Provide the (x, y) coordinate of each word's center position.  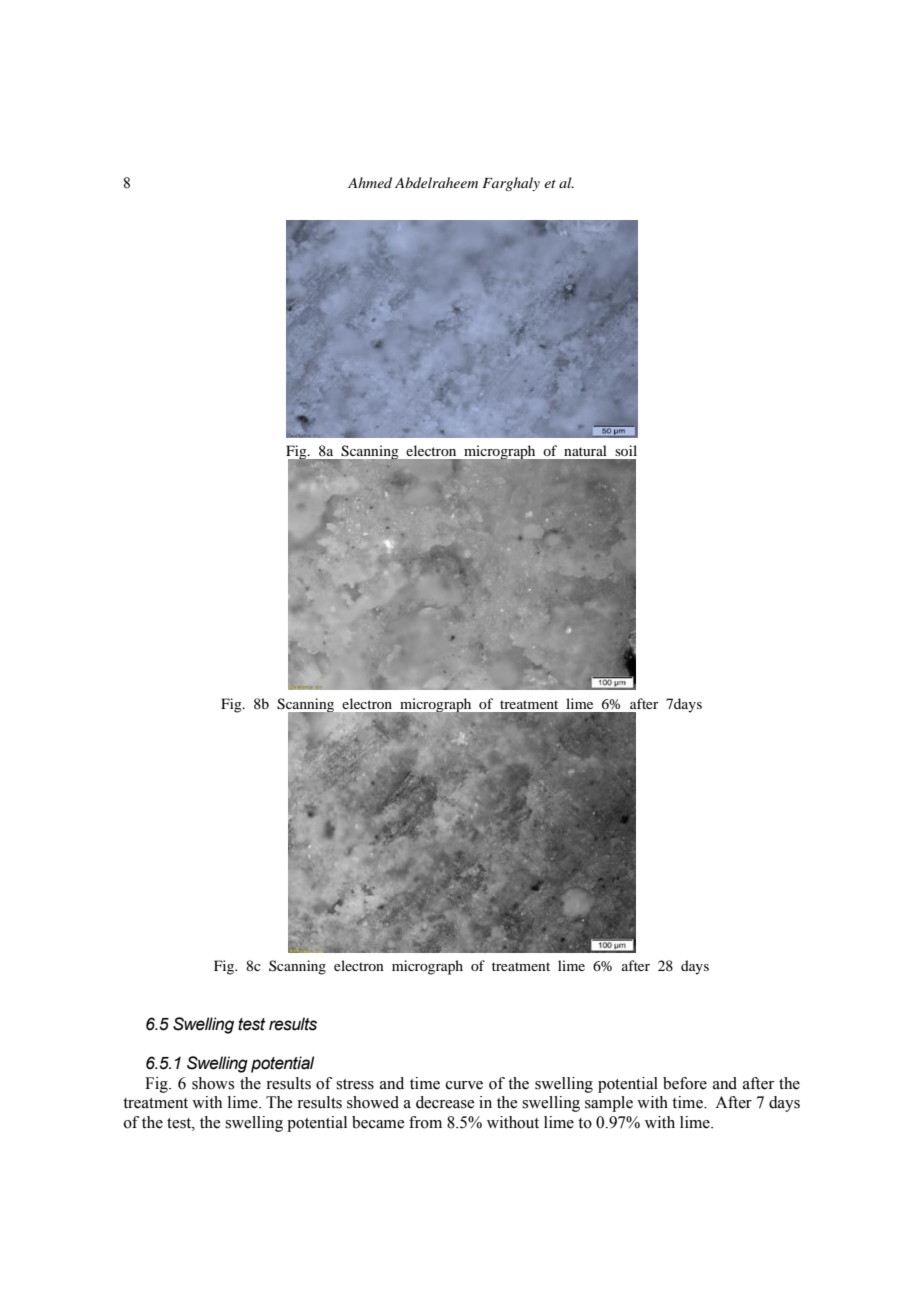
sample (609, 1104)
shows (213, 1083)
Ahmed (370, 182)
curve (464, 1085)
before (685, 1083)
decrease (445, 1102)
